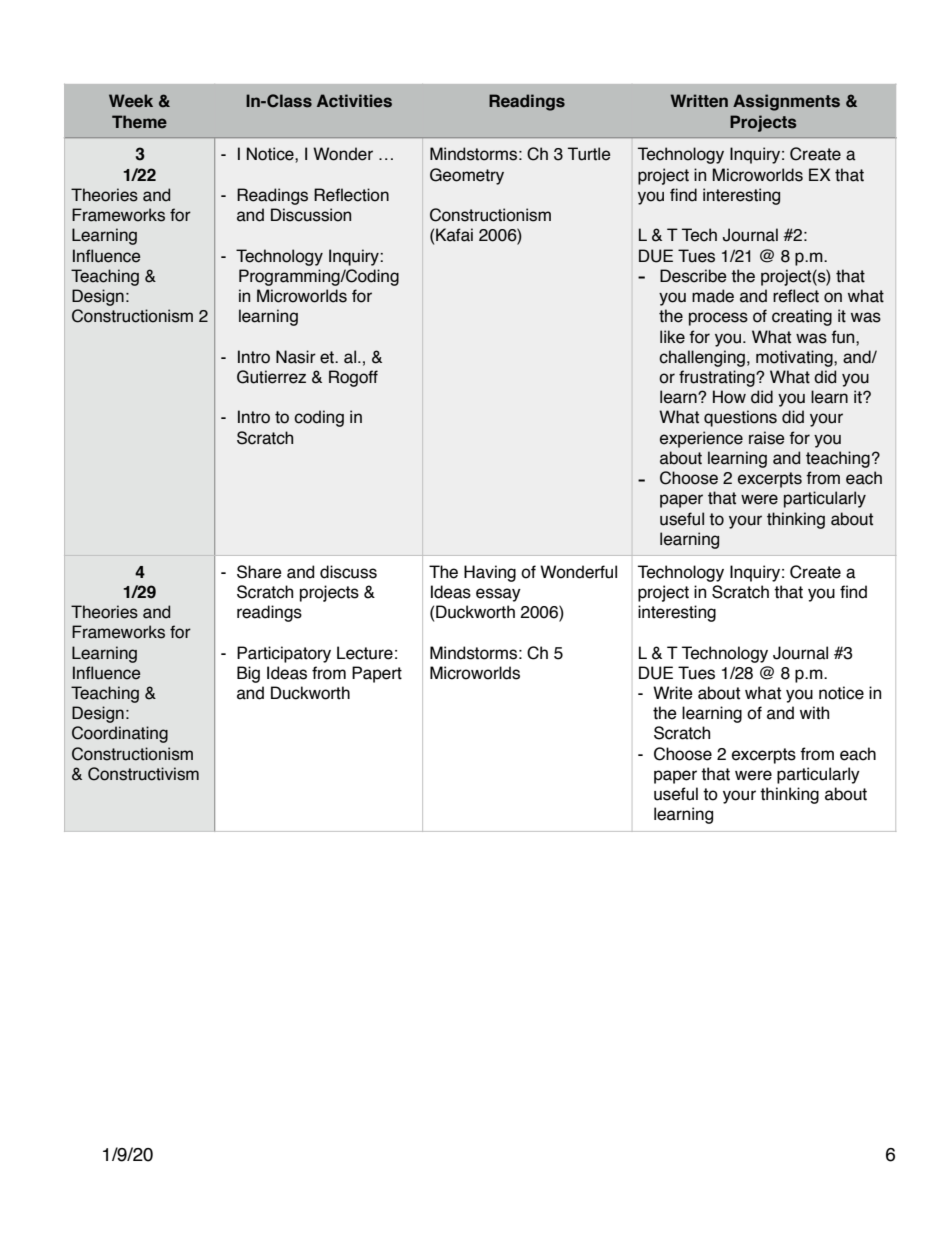 The width and height of the image is (952, 1233). What do you see at coordinates (467, 176) in the image?
I see `Geometry` at bounding box center [467, 176].
